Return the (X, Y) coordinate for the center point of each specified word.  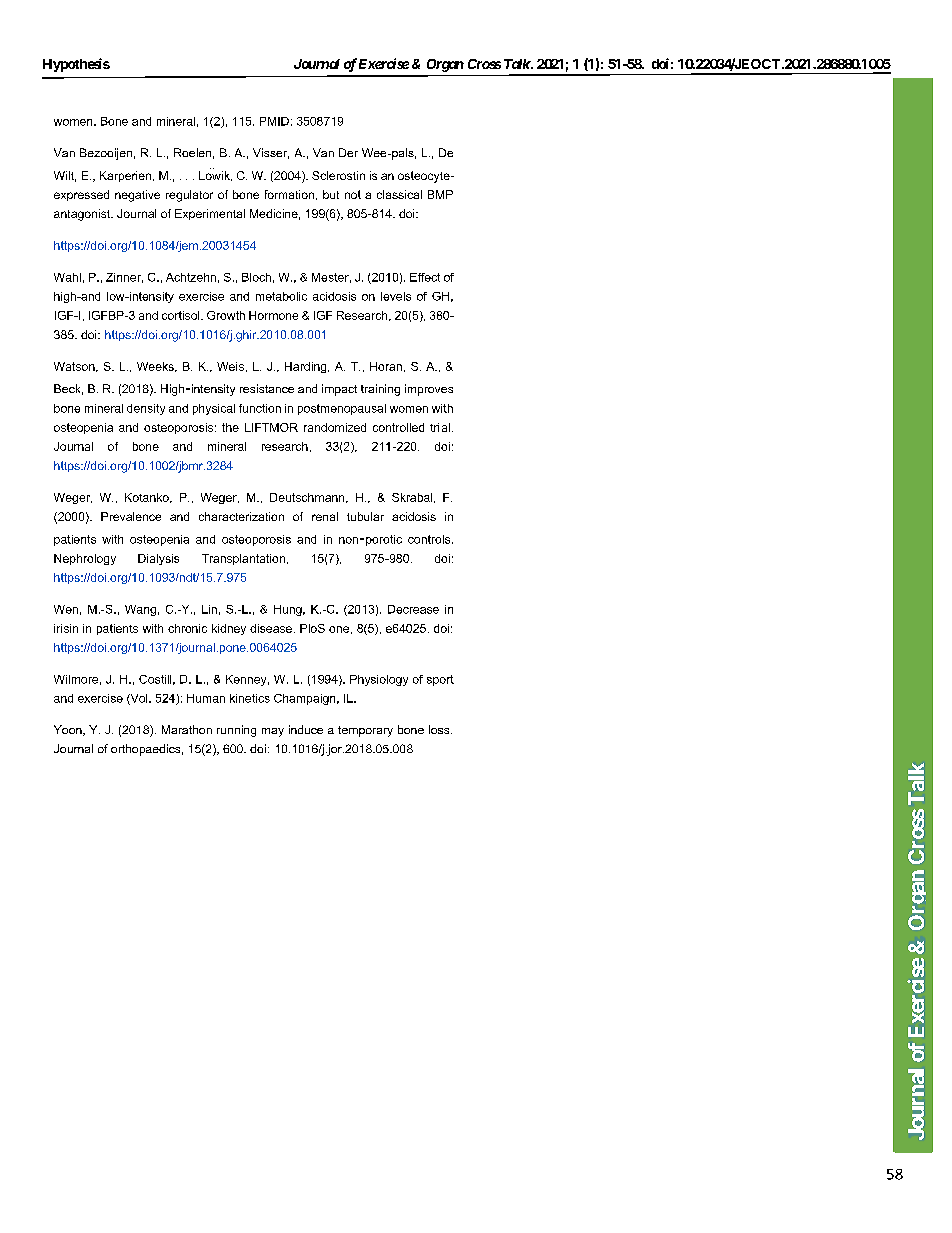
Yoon (69, 730)
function (260, 408)
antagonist (83, 215)
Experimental (210, 214)
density (146, 409)
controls (430, 539)
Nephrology (85, 559)
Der (348, 152)
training (380, 390)
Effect (425, 277)
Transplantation (243, 559)
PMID (274, 121)
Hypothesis (76, 65)
